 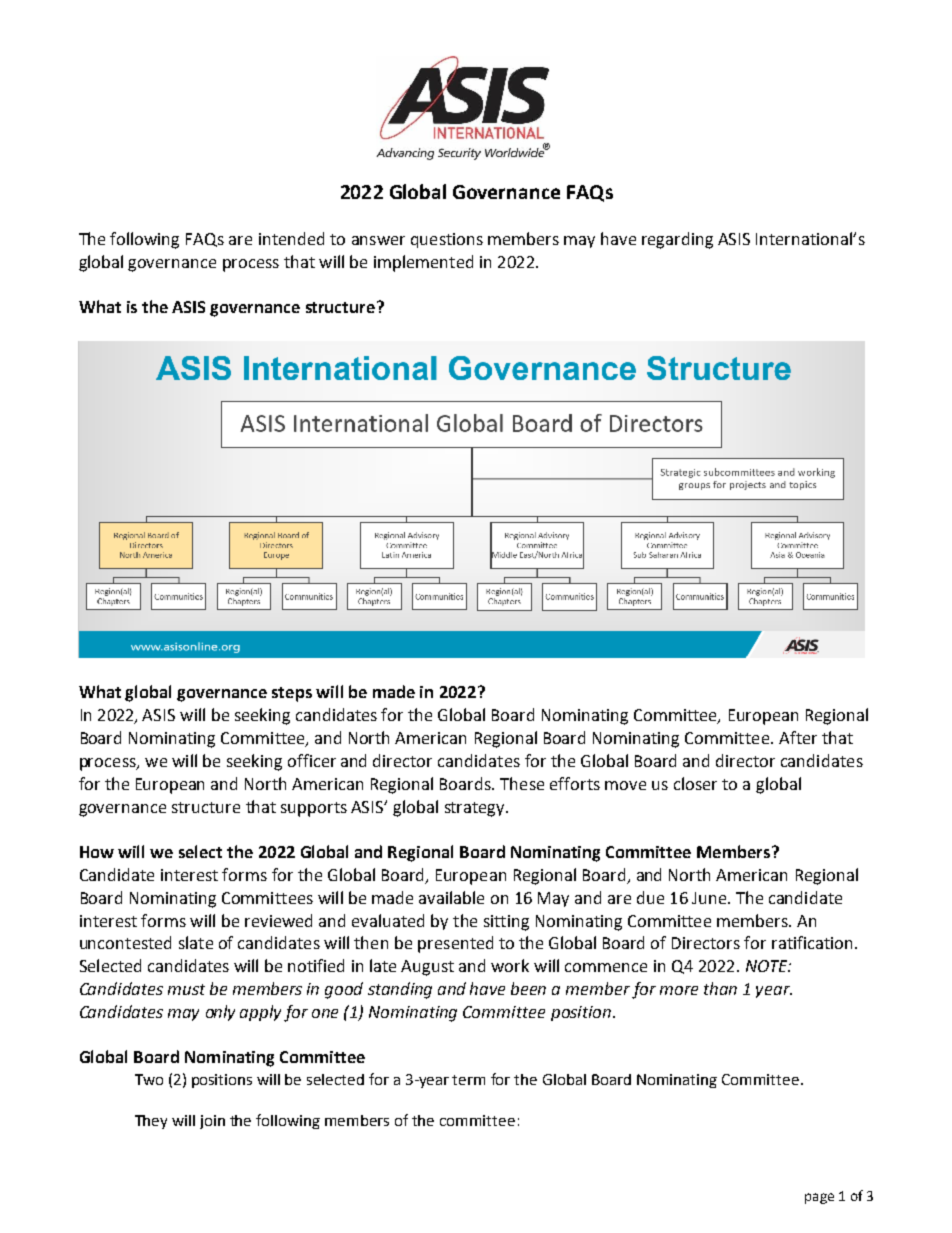 What do you see at coordinates (798, 737) in the image?
I see `After` at bounding box center [798, 737].
